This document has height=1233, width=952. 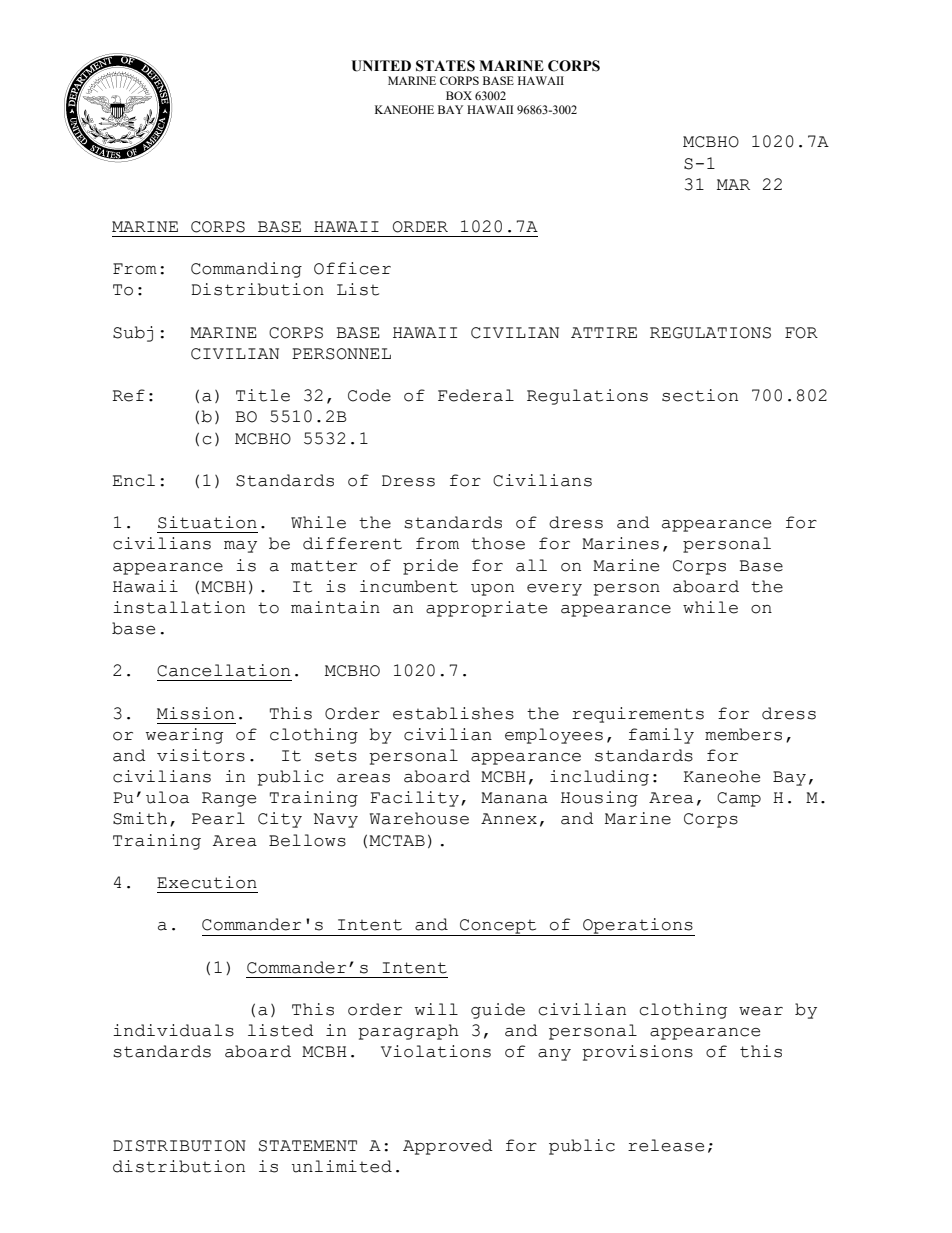 I want to click on Approved, so click(x=448, y=1147).
